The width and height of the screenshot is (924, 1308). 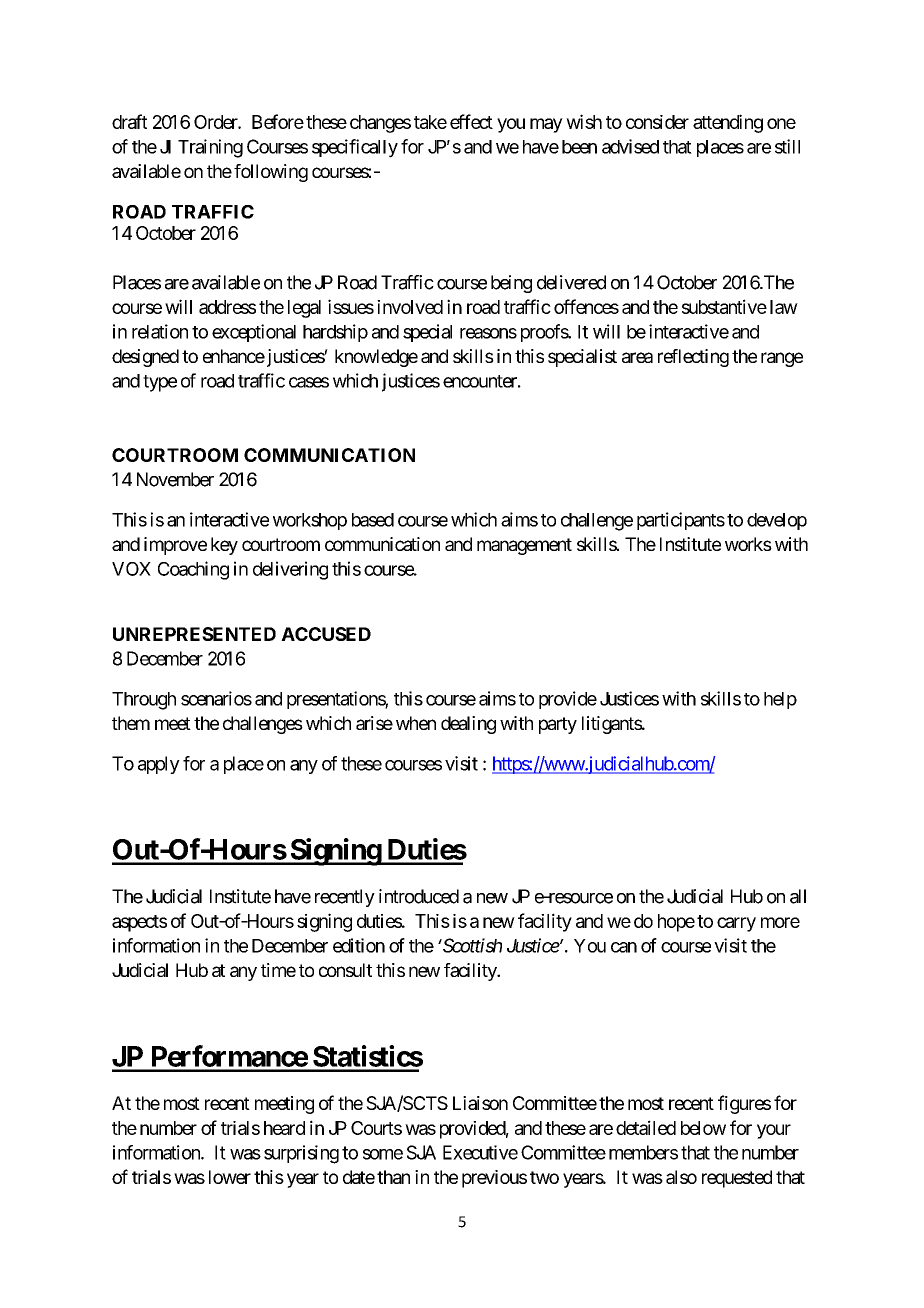 What do you see at coordinates (230, 1177) in the screenshot?
I see `lower` at bounding box center [230, 1177].
